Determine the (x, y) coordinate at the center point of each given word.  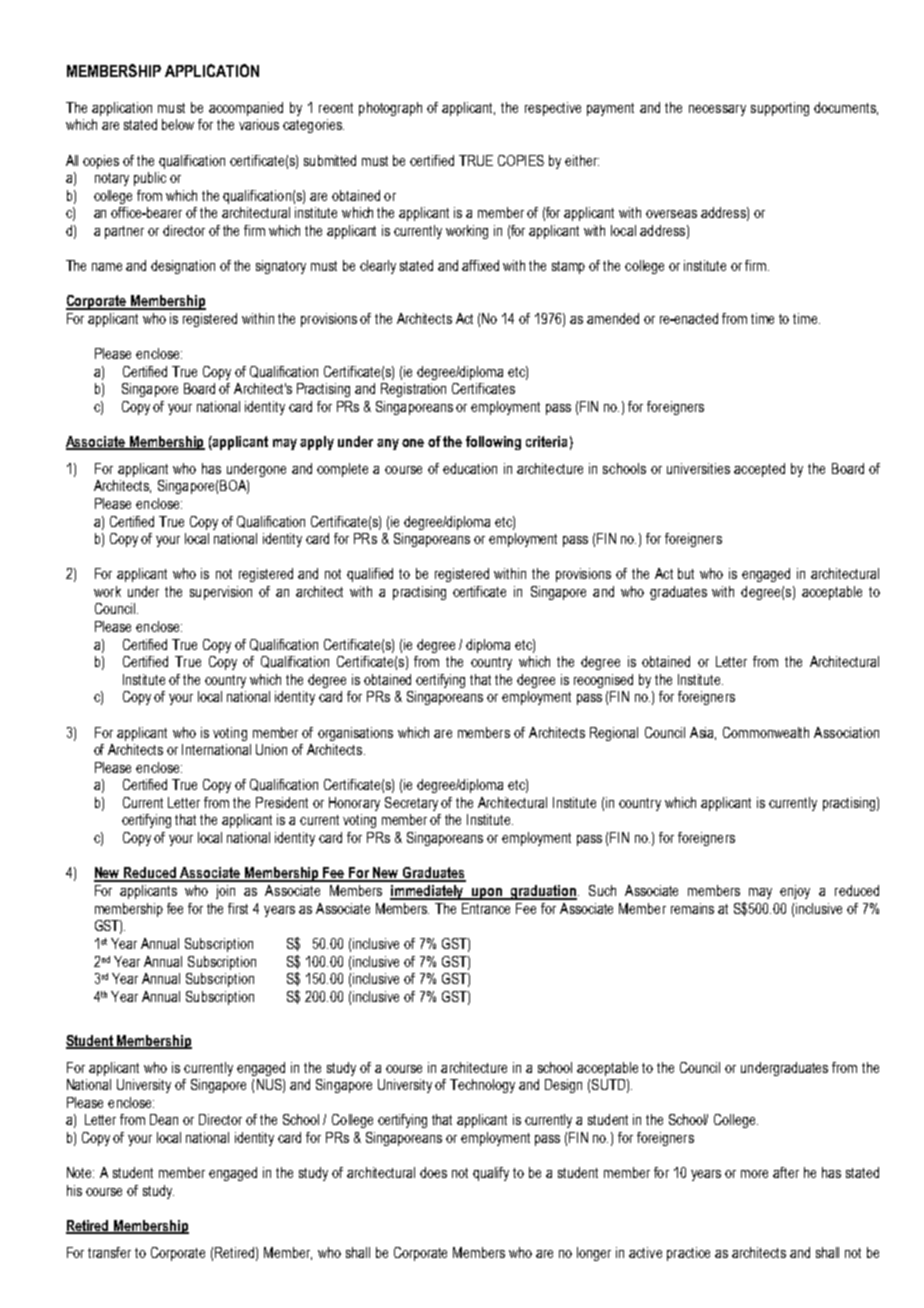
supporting (780, 109)
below (178, 124)
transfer (109, 1252)
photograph (390, 109)
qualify (491, 1174)
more (754, 1174)
